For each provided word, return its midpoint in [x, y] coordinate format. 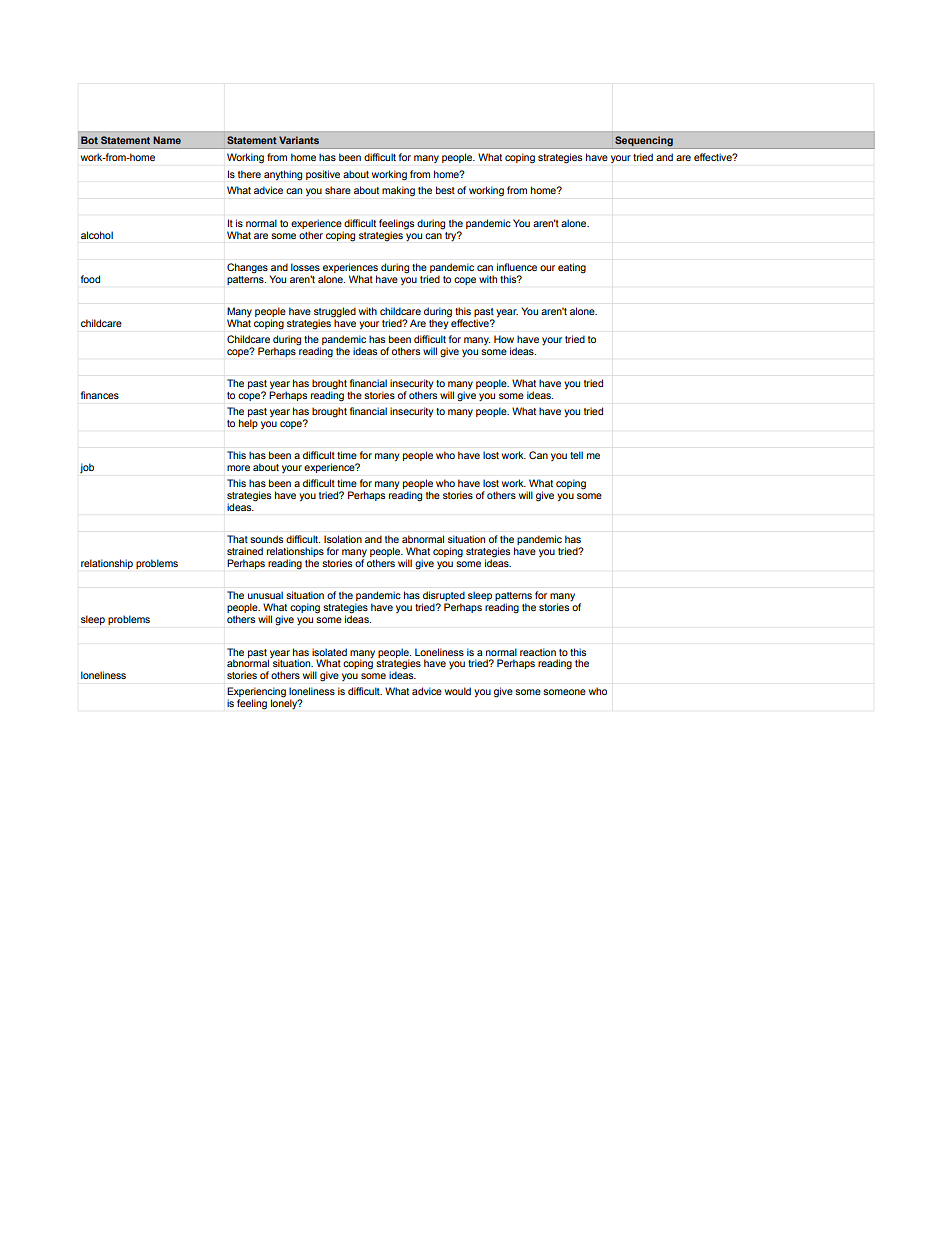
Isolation [343, 539]
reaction [538, 652]
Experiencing [256, 693]
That [237, 539]
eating [572, 268]
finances [100, 395]
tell [576, 455]
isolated [329, 652]
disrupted [443, 597]
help [248, 424]
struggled [335, 313]
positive [323, 175]
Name [167, 140]
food [90, 279]
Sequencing [644, 142]
